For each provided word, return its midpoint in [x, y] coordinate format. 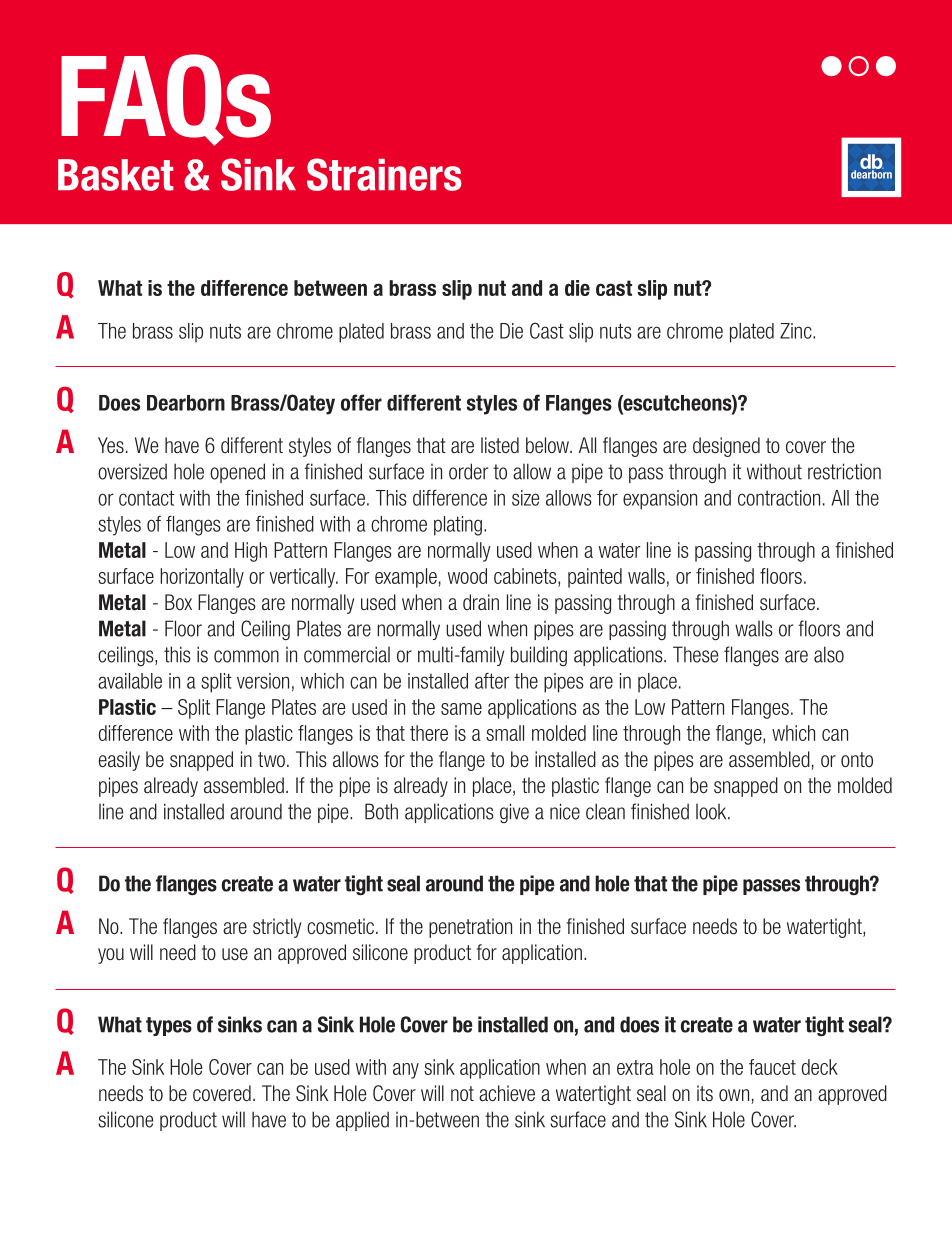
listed [500, 445]
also [829, 654]
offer [361, 402]
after [492, 681]
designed [726, 447]
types [169, 1026]
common [246, 656]
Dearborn [186, 403]
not [462, 1093]
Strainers [384, 174]
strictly [277, 928]
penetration [470, 928]
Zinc [797, 331]
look [712, 812]
